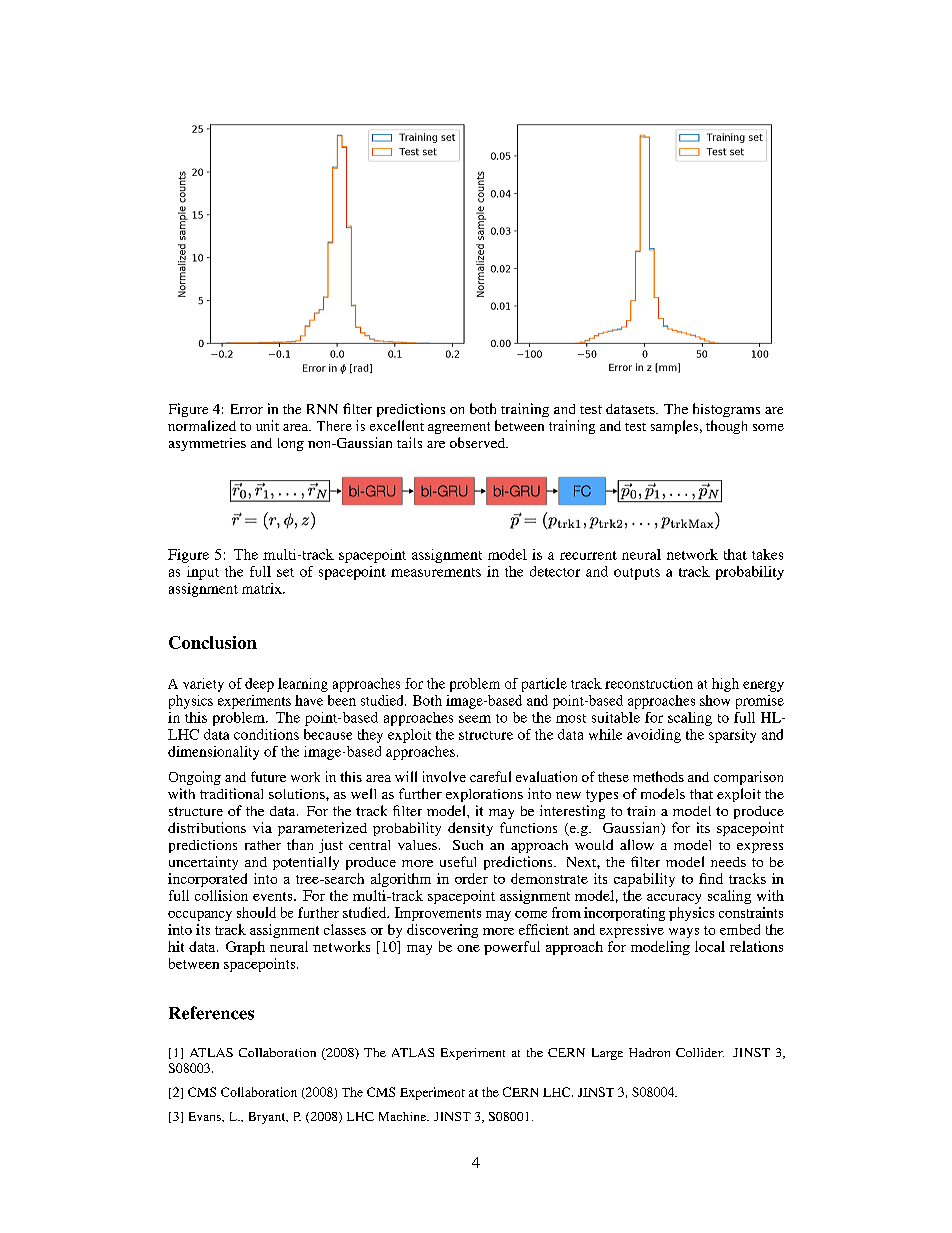  Describe the element at coordinates (268, 776) in the image. I see `future` at that location.
